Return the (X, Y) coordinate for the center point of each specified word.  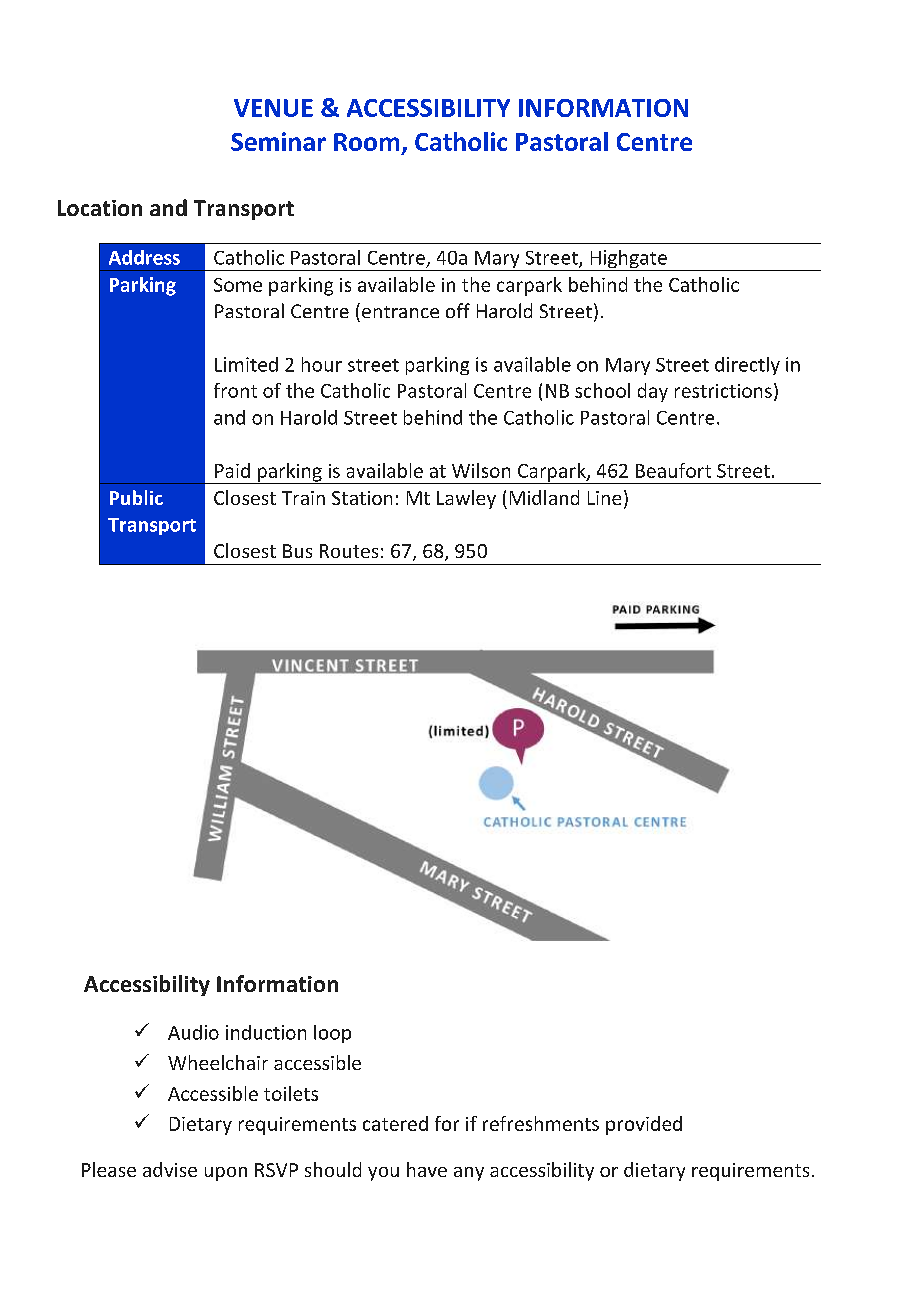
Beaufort (673, 470)
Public (136, 497)
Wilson (481, 470)
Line (604, 498)
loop (332, 1034)
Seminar (278, 141)
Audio (193, 1032)
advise (170, 1169)
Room (366, 142)
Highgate (628, 260)
